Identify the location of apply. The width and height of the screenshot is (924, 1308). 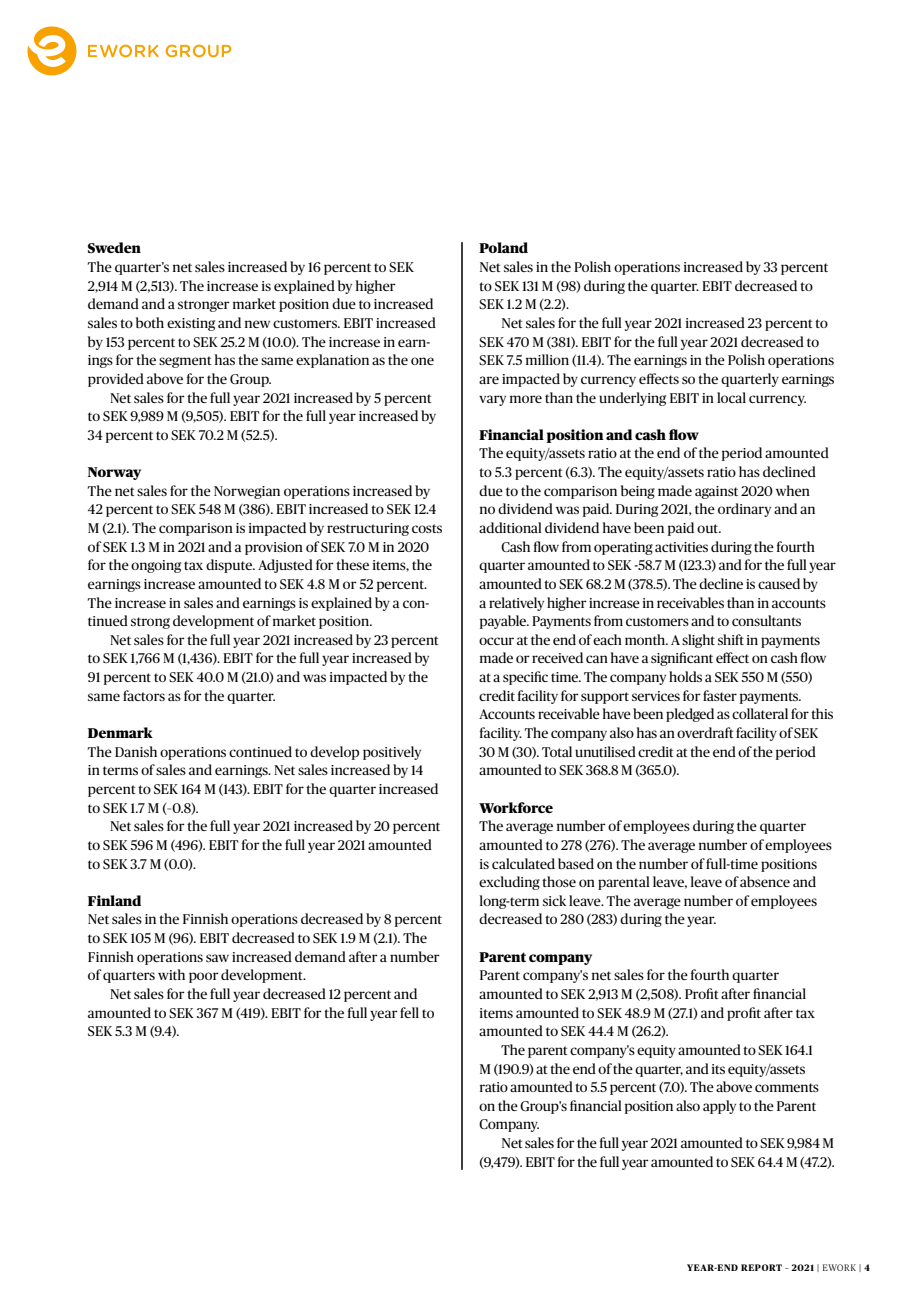
(719, 1107).
